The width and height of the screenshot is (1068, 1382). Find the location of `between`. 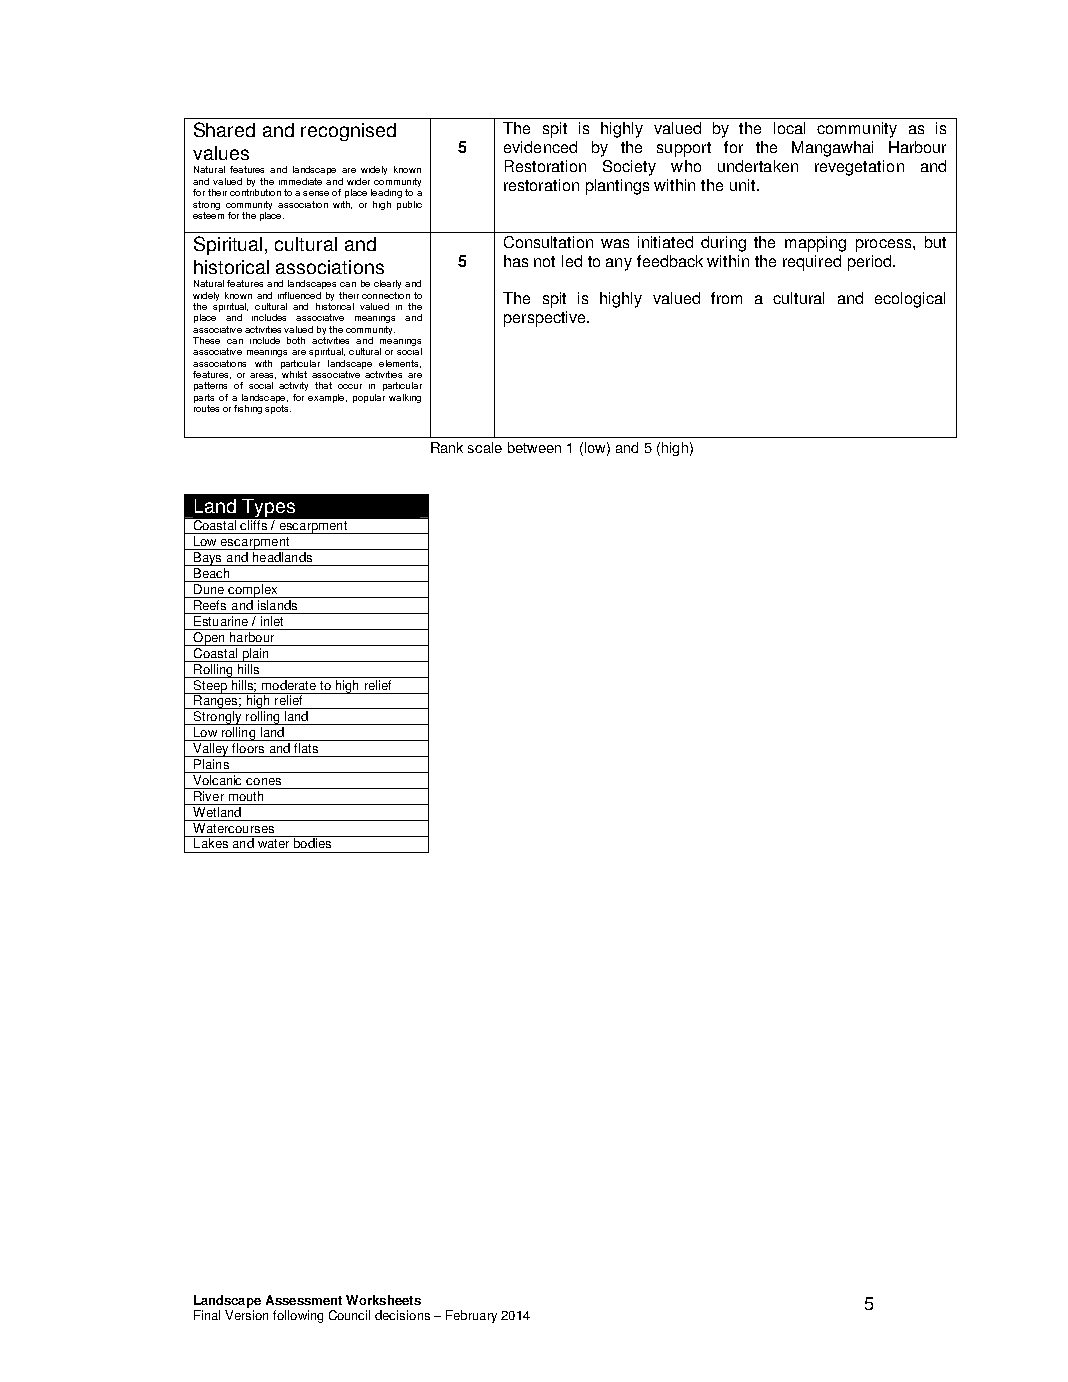

between is located at coordinates (534, 447).
